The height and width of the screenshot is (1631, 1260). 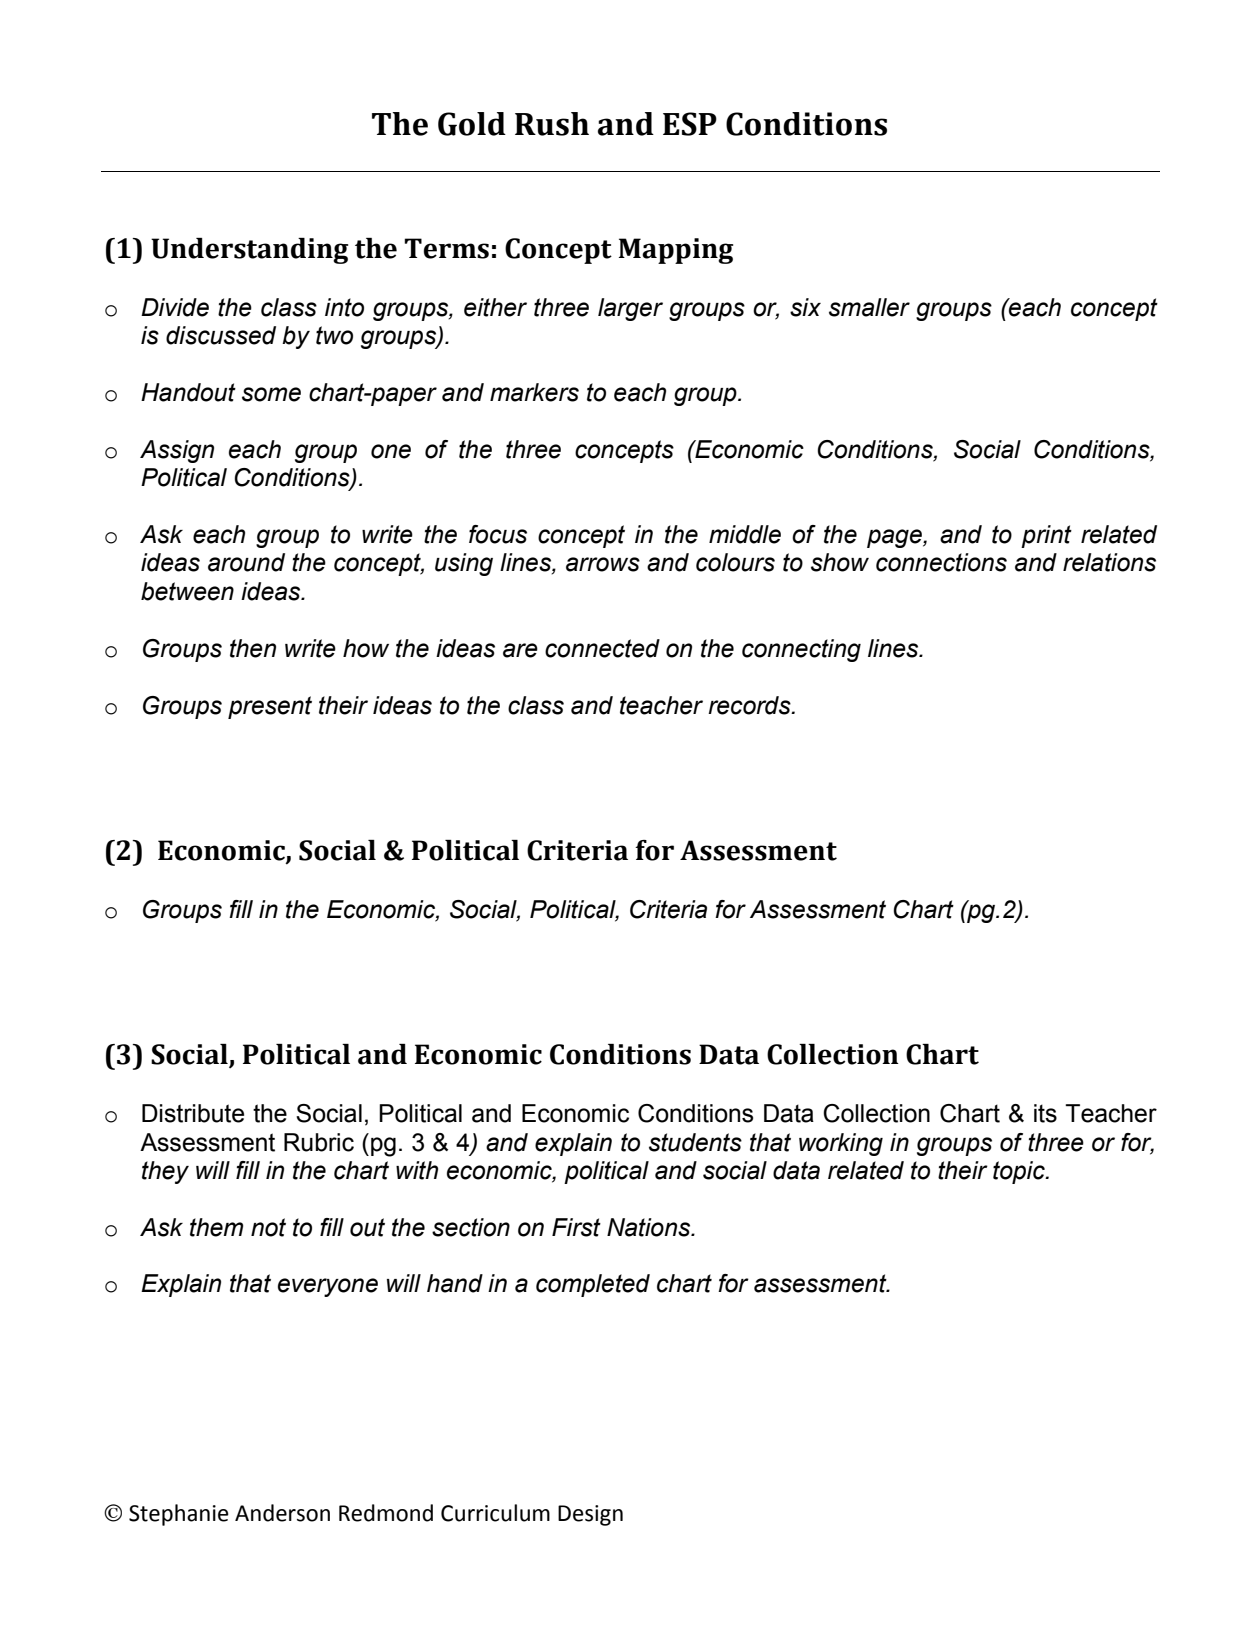 I want to click on records, so click(x=750, y=705).
